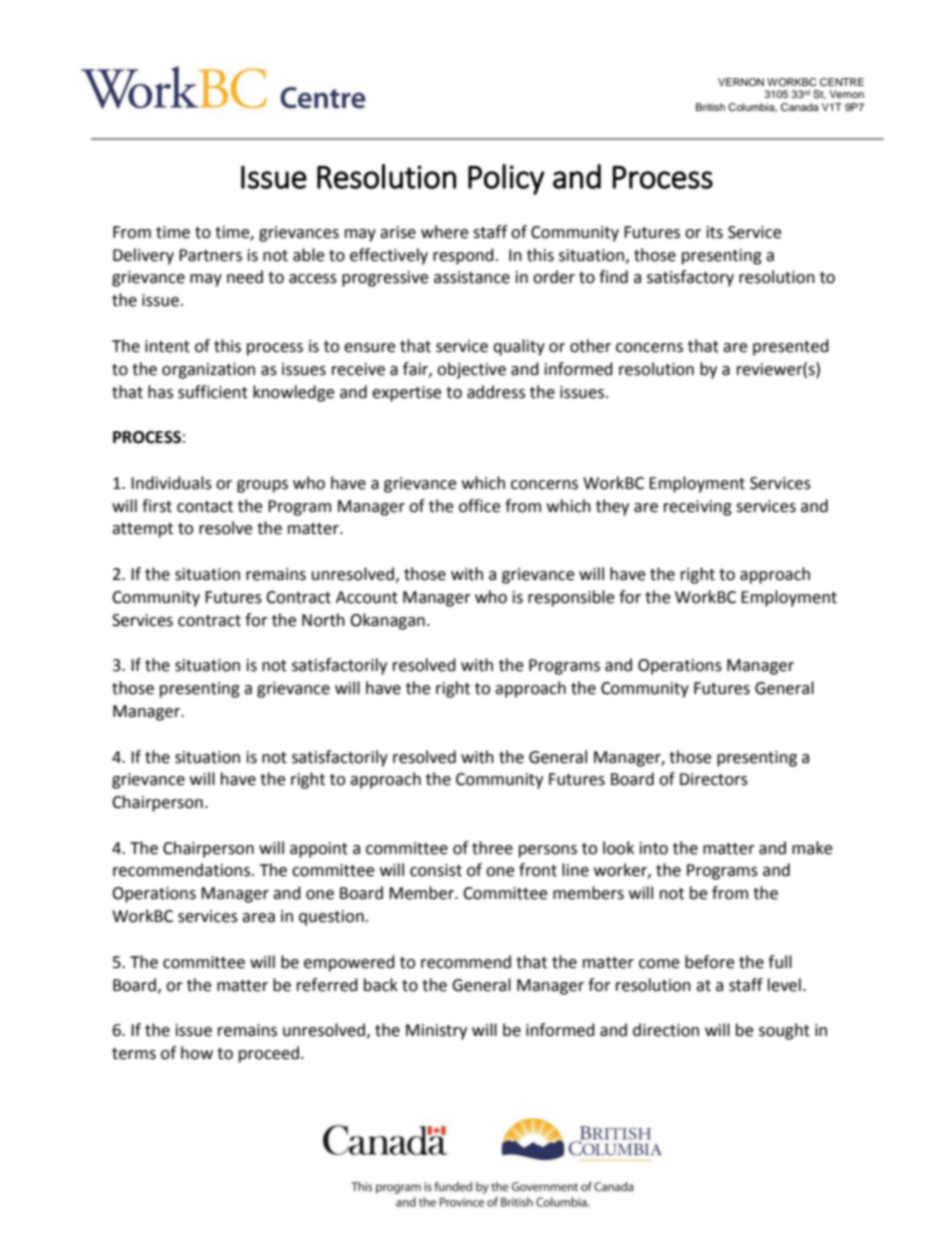  I want to click on appoint, so click(319, 850).
